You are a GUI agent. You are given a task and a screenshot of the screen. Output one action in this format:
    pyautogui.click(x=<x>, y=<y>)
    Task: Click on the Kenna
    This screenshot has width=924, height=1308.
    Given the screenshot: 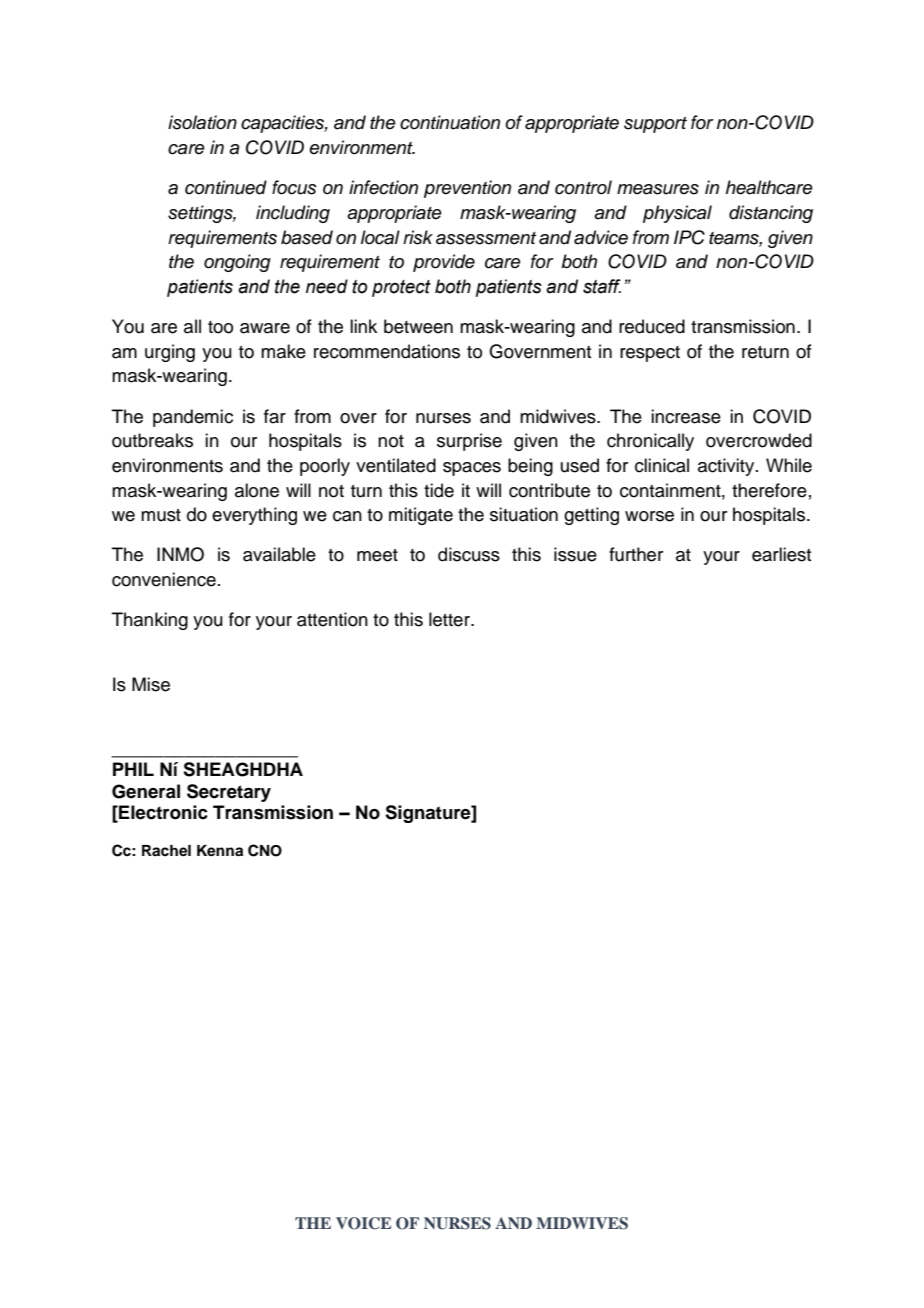 What is the action you would take?
    pyautogui.click(x=220, y=851)
